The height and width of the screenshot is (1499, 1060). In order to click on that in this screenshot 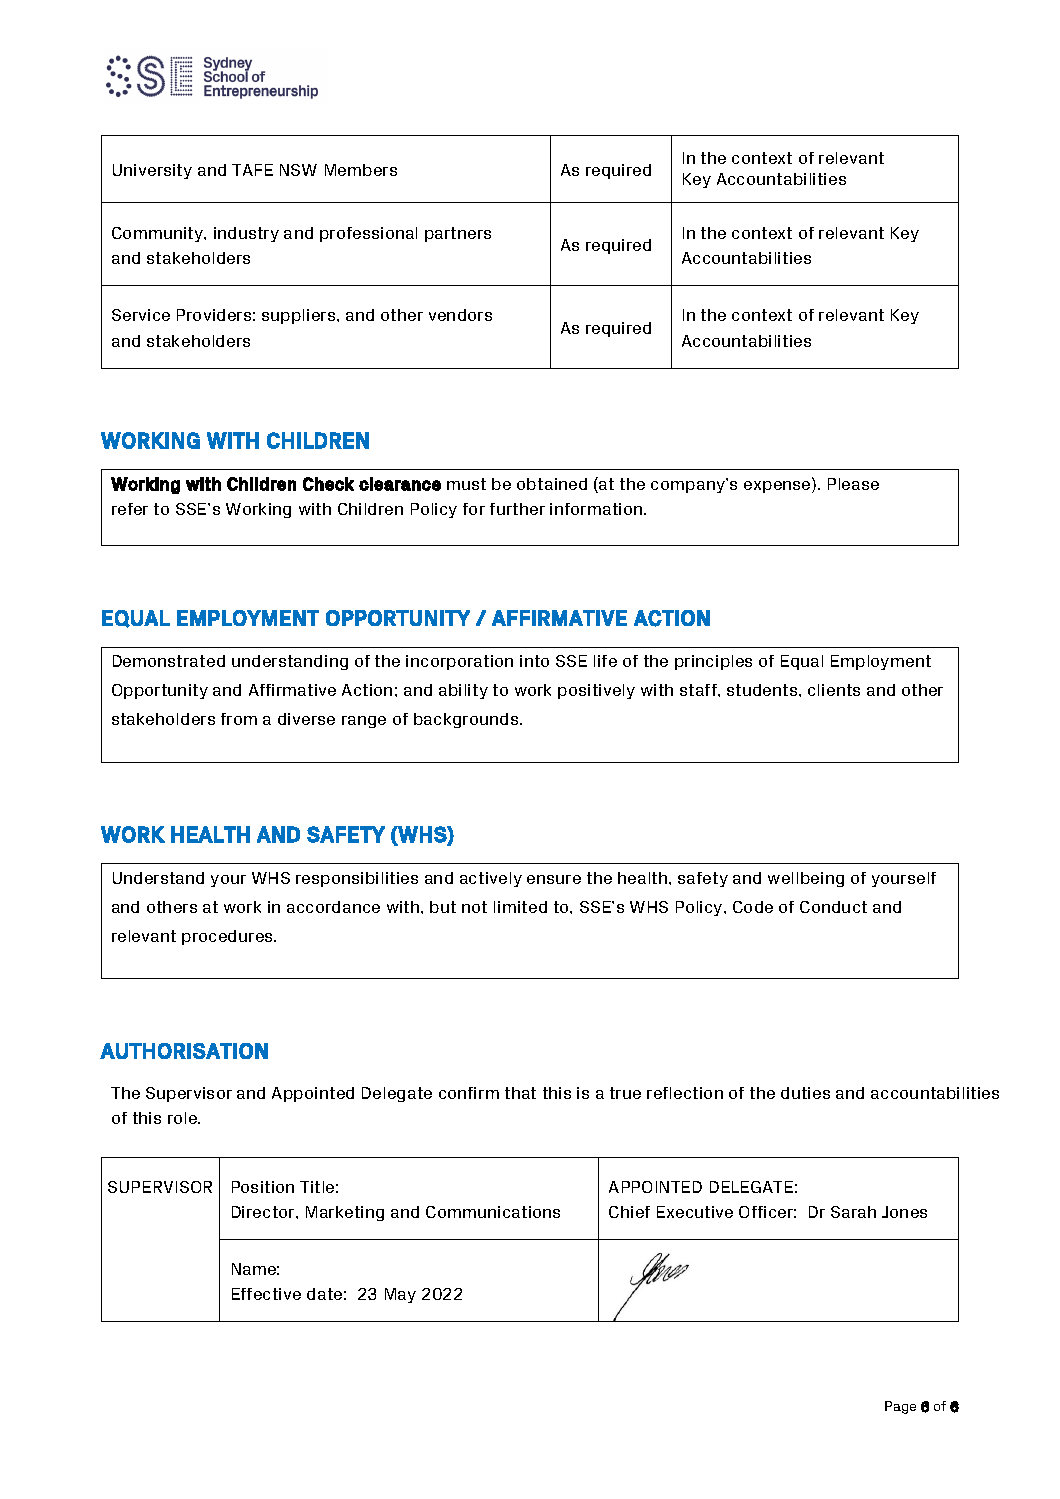, I will do `click(520, 1093)`.
